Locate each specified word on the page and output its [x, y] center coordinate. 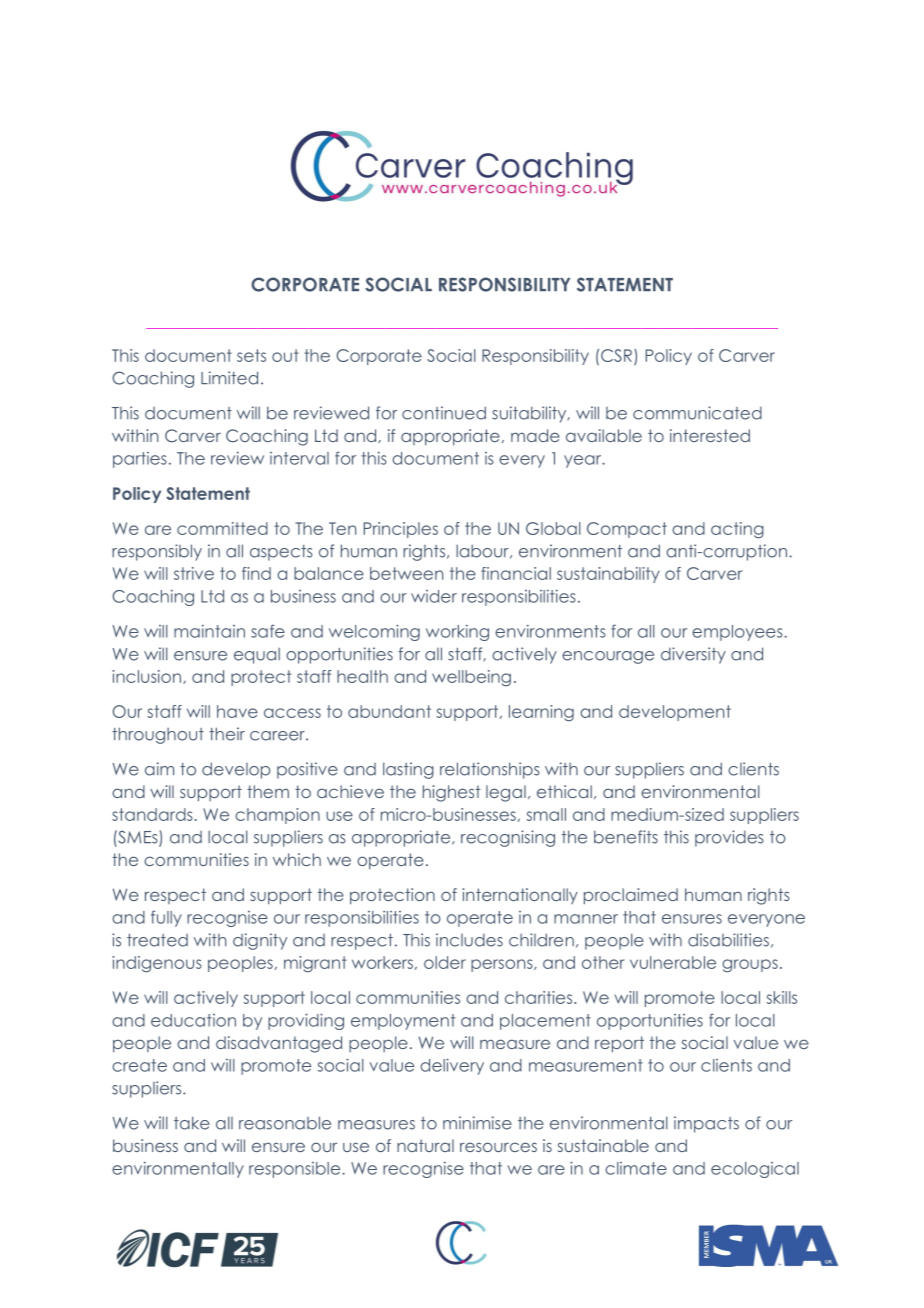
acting [737, 530]
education [193, 1020]
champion [277, 816]
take [192, 1123]
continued [444, 413]
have [237, 711]
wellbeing [471, 678]
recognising [508, 838]
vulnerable [673, 962]
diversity [693, 655]
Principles [401, 530]
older [445, 962]
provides [729, 838]
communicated [697, 413]
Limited [229, 378]
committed [222, 528]
